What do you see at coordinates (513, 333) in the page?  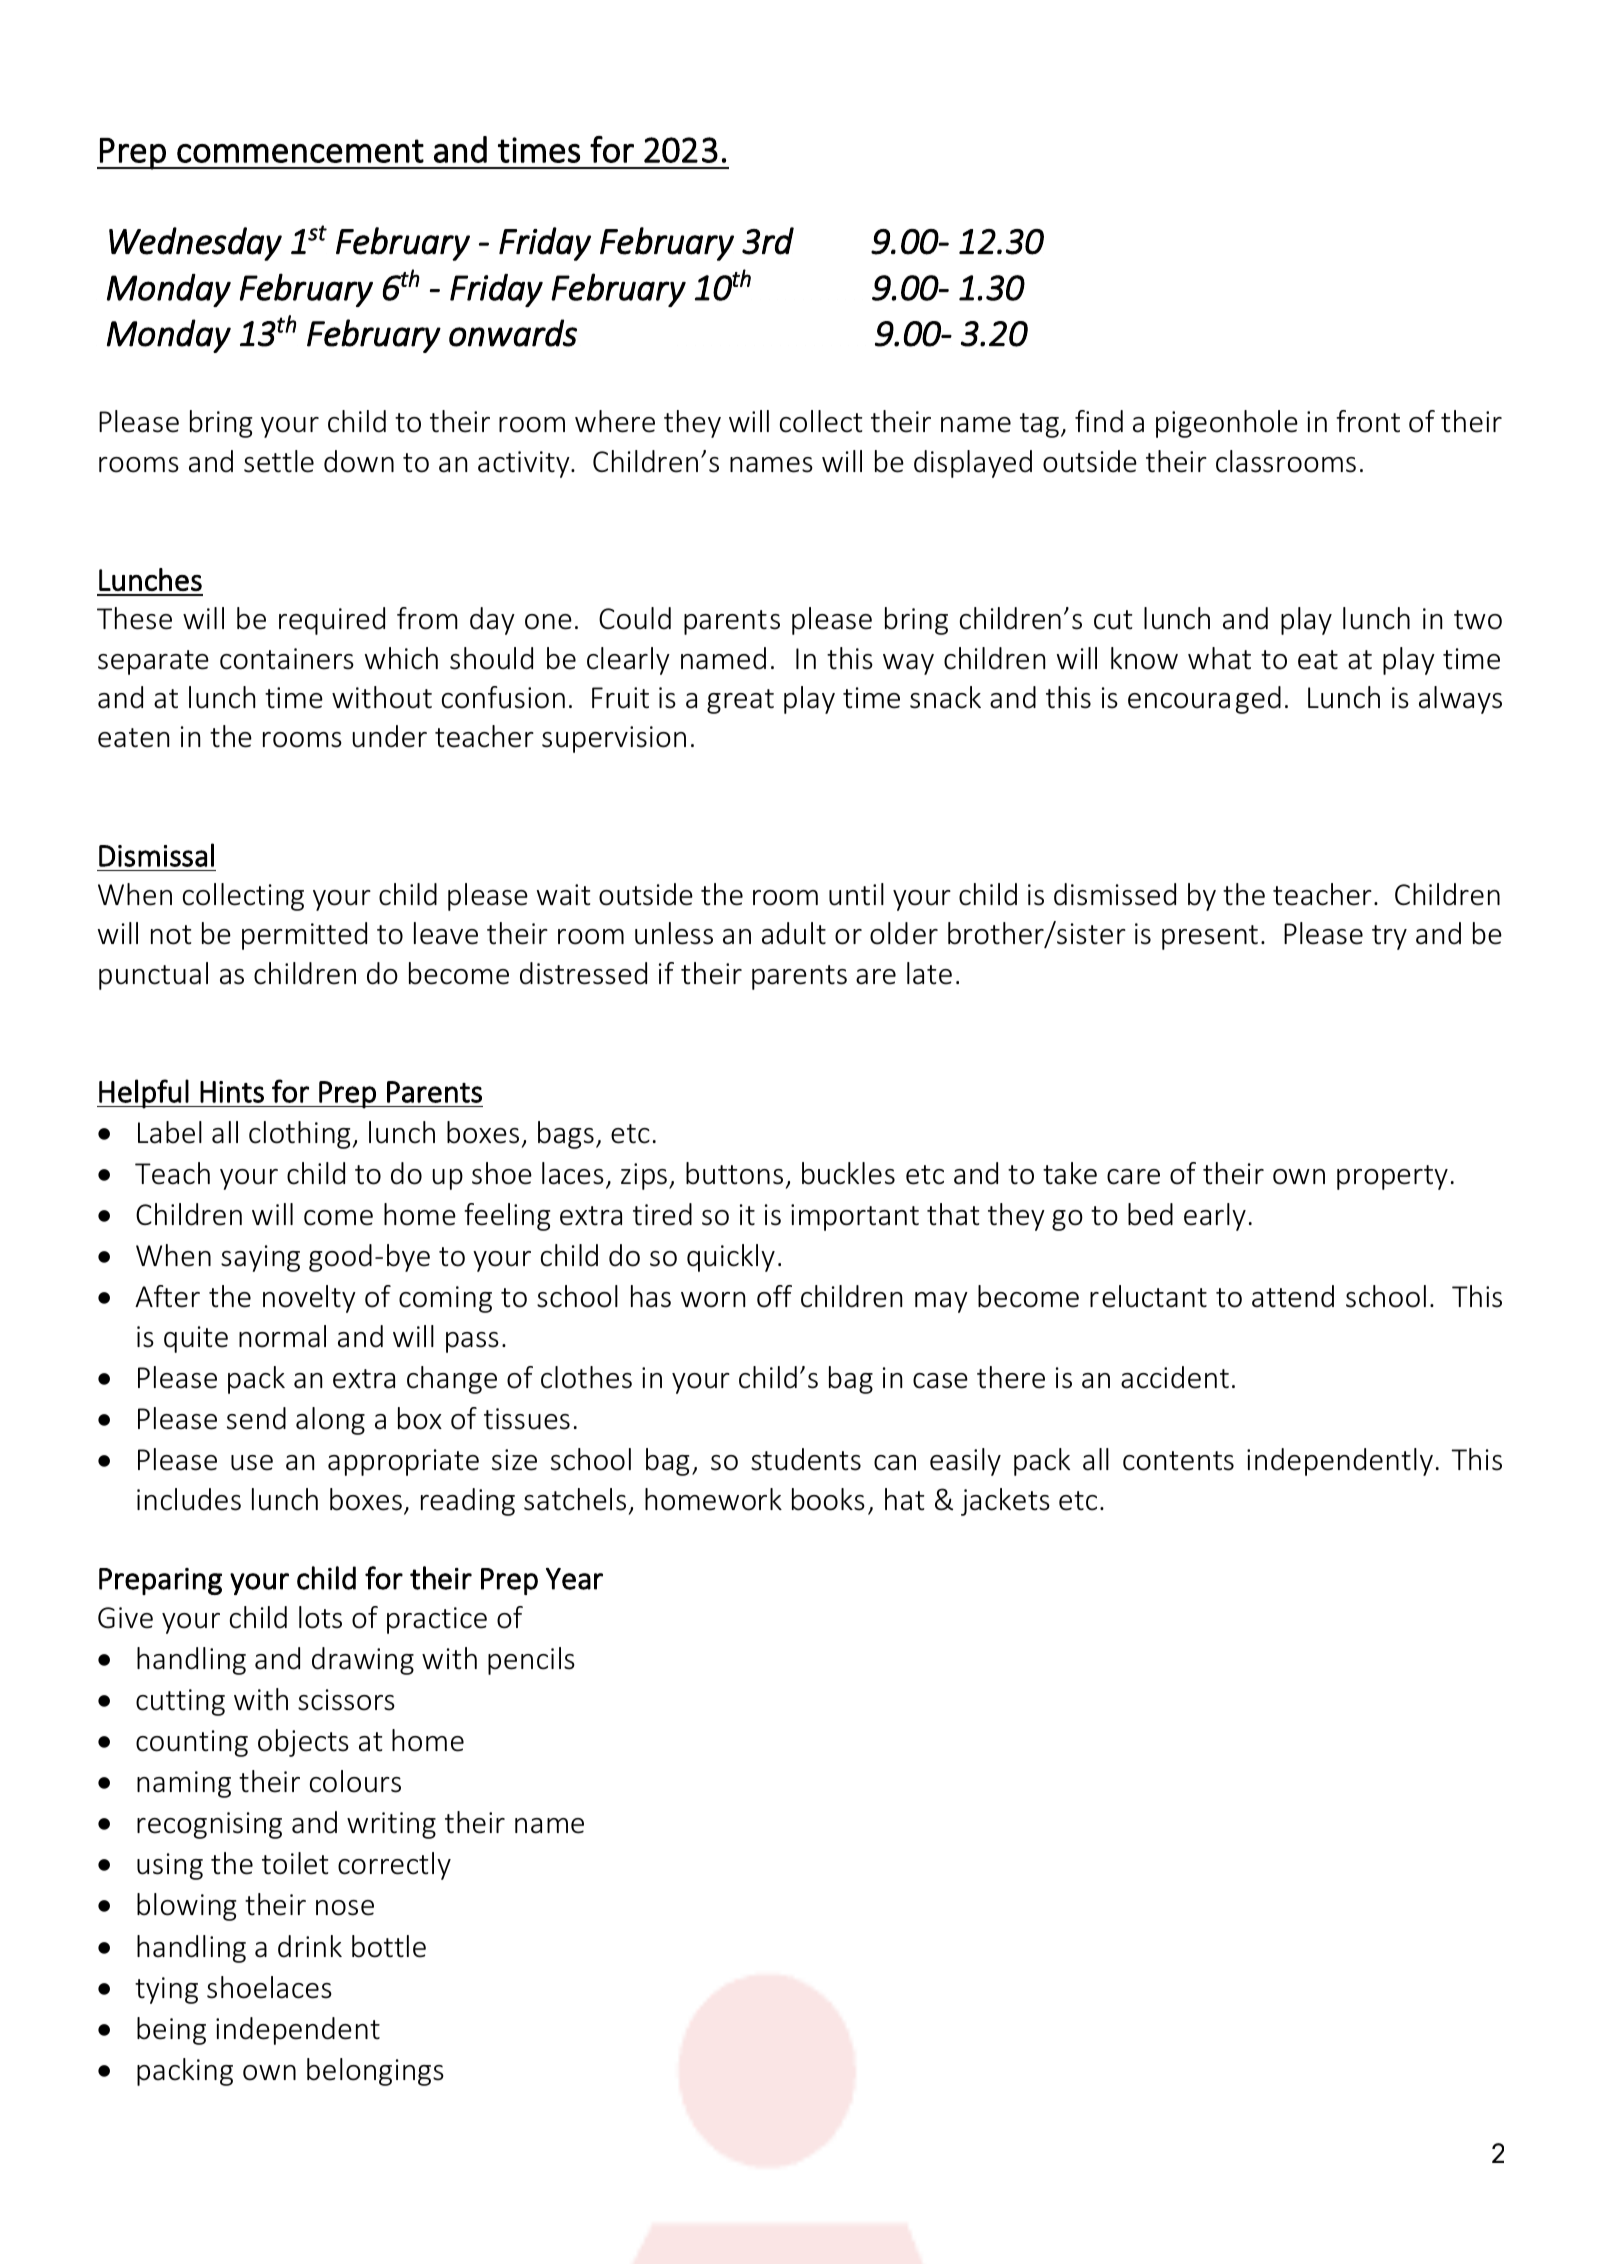 I see `onwards` at bounding box center [513, 333].
